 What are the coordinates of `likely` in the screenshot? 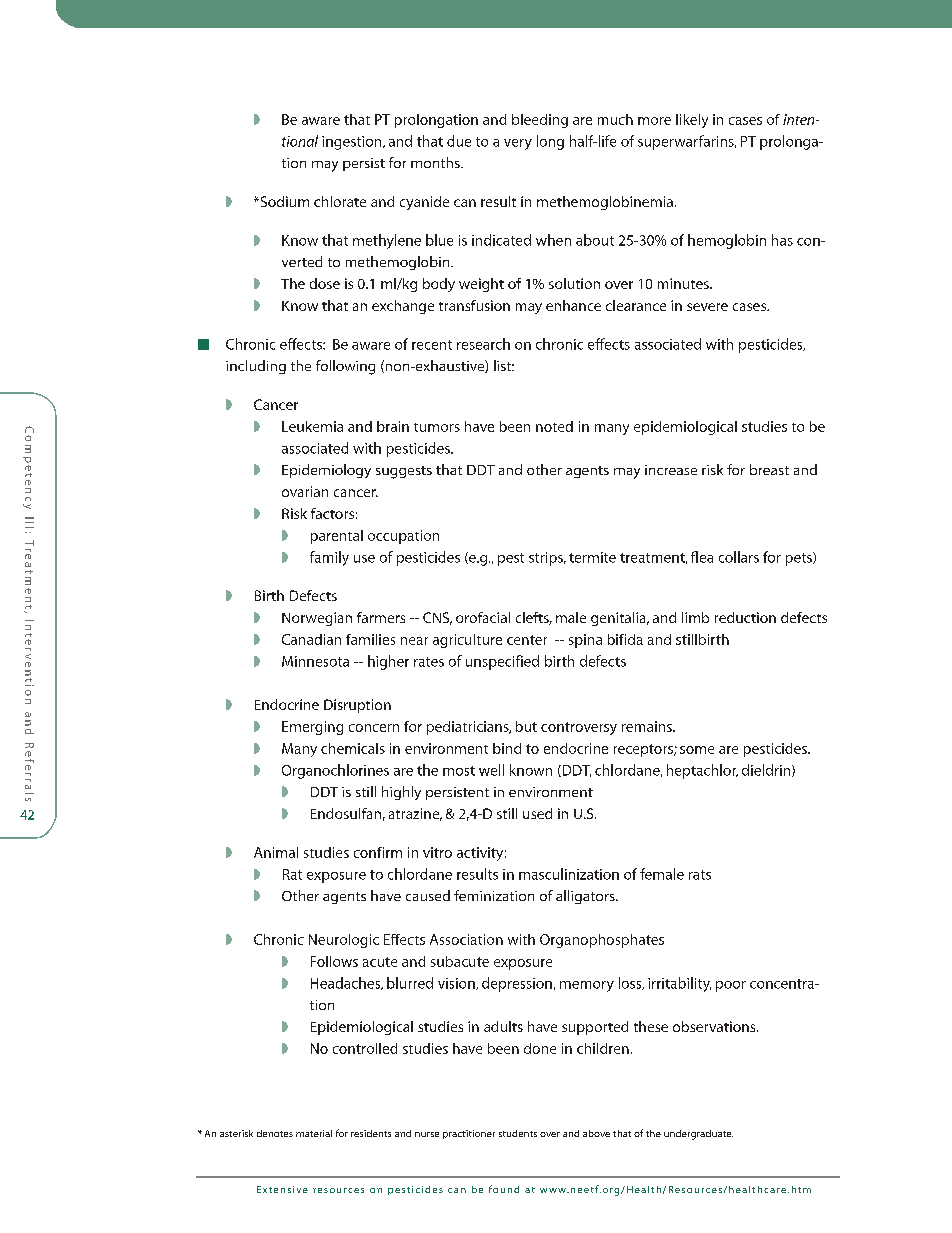 It's located at (692, 121).
